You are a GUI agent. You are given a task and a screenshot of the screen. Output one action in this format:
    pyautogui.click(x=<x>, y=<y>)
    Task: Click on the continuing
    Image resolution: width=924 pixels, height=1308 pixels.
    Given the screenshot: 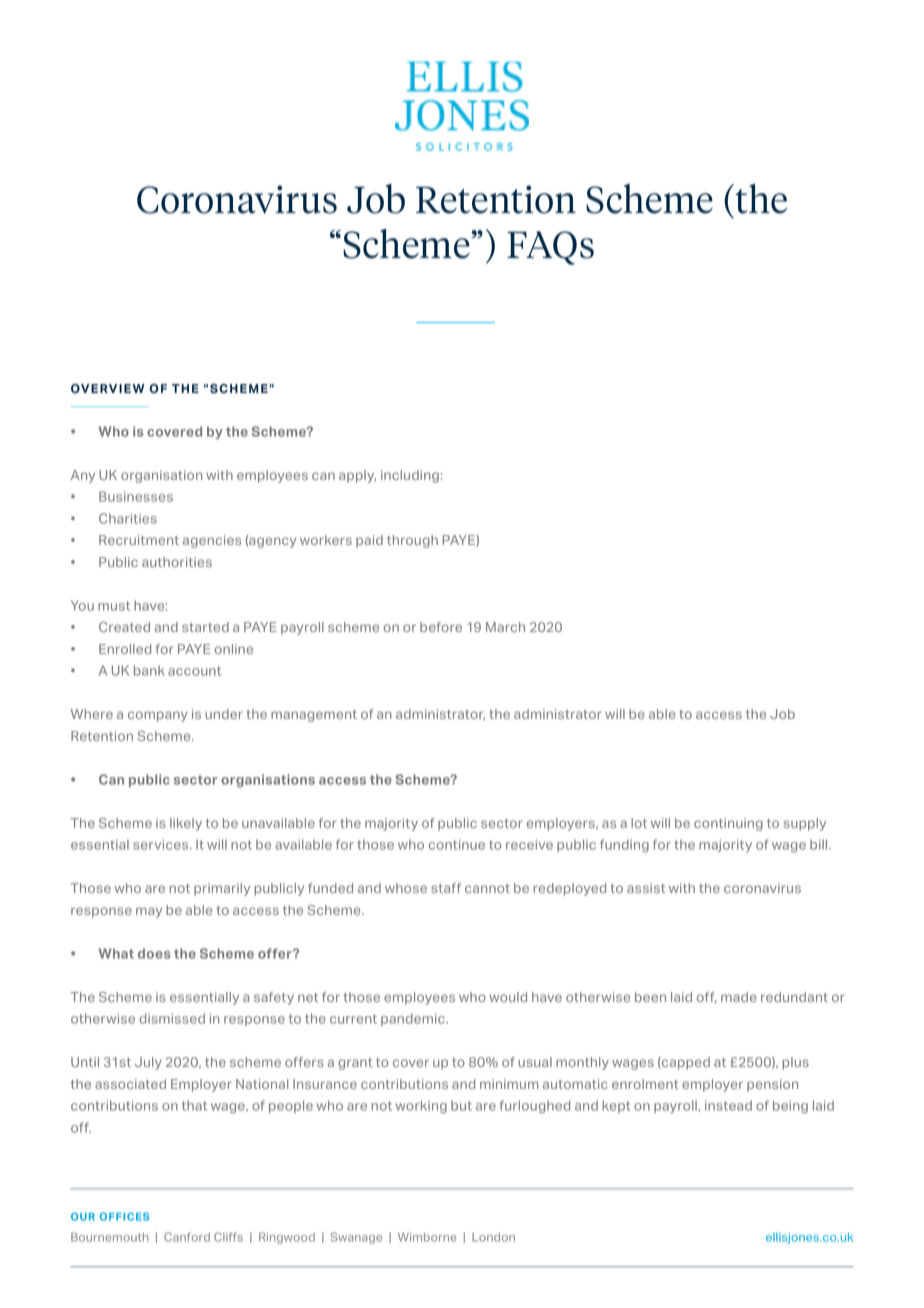 What is the action you would take?
    pyautogui.click(x=728, y=824)
